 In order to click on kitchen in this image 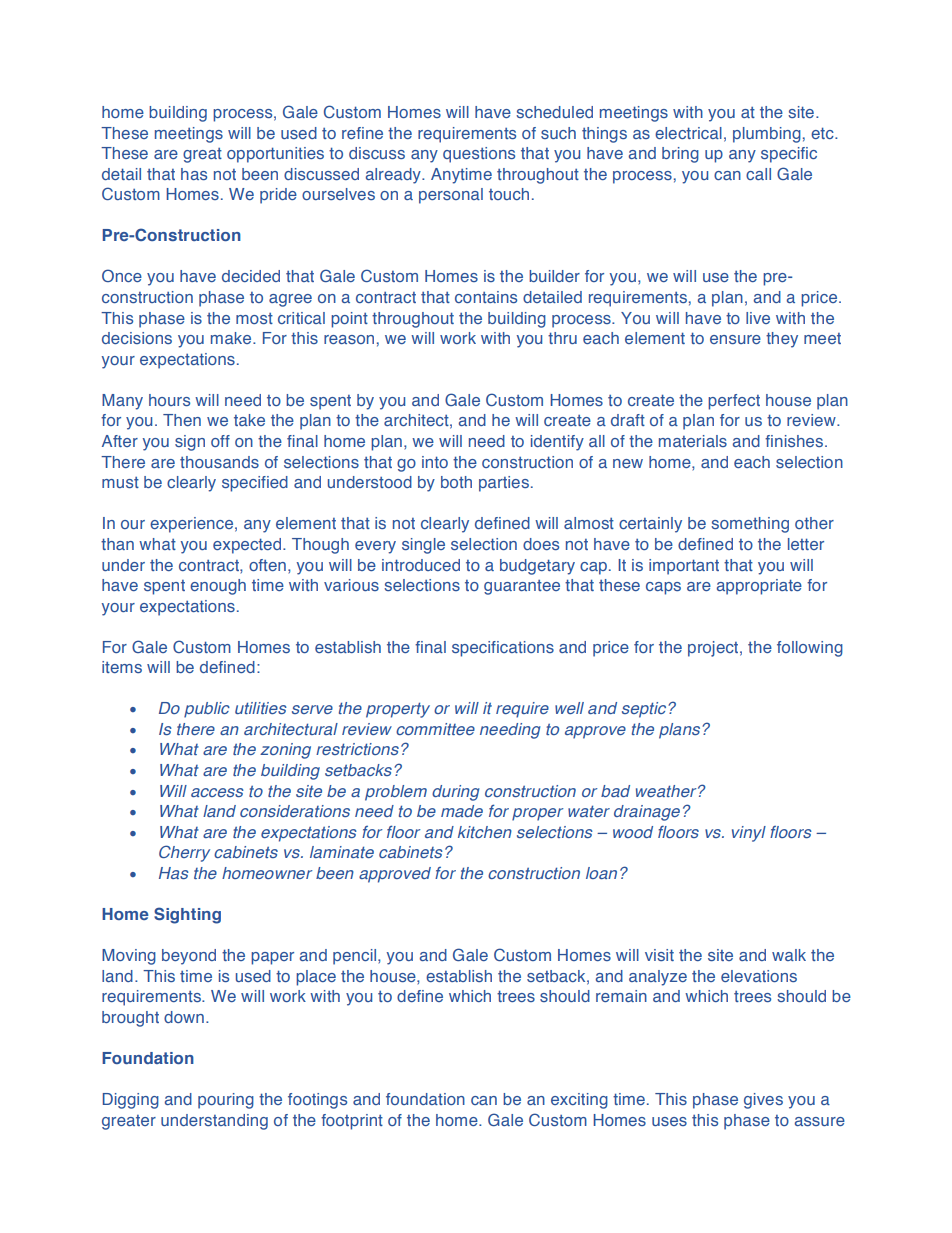, I will do `click(485, 832)`.
